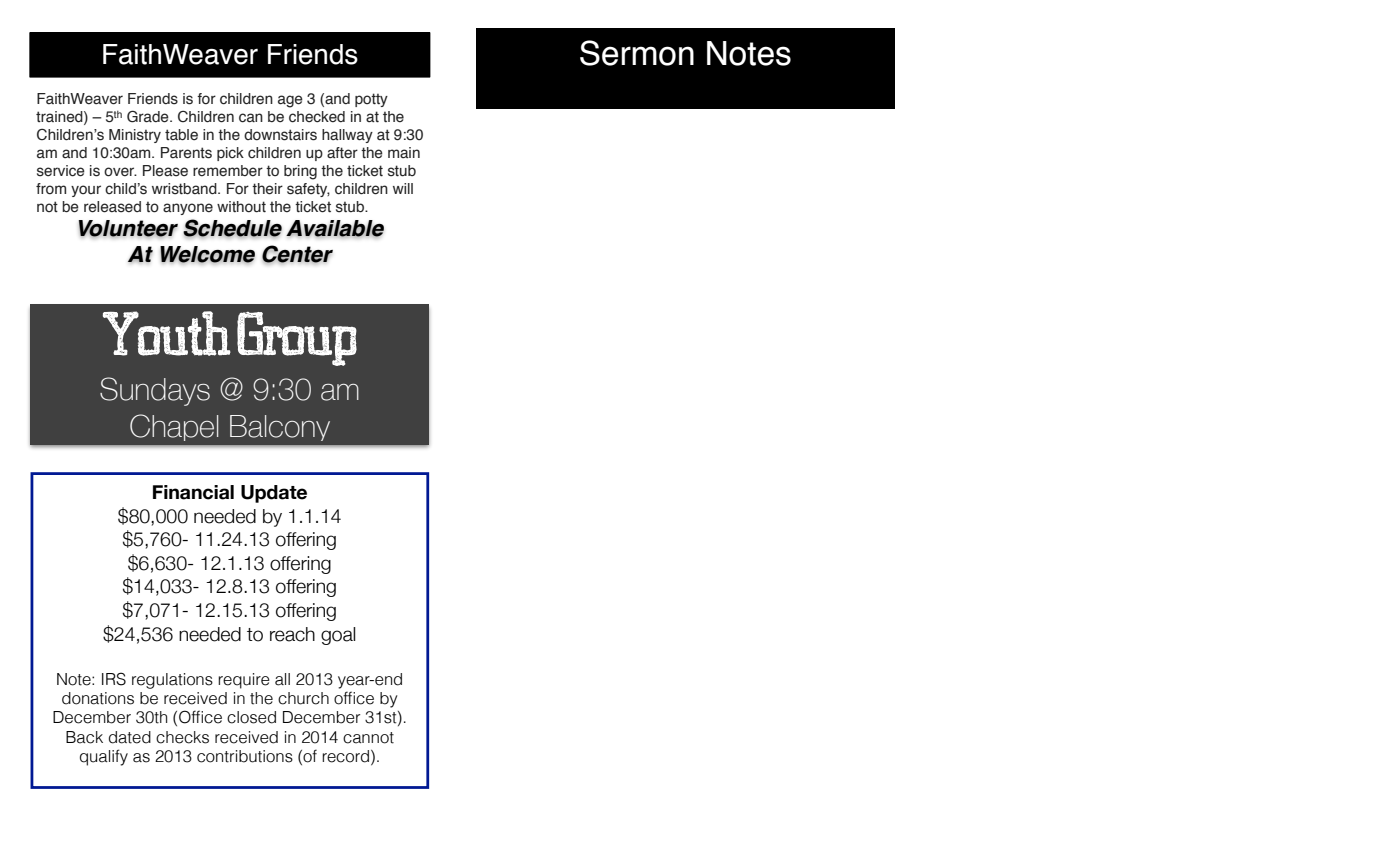  What do you see at coordinates (368, 738) in the screenshot?
I see `cannot` at bounding box center [368, 738].
